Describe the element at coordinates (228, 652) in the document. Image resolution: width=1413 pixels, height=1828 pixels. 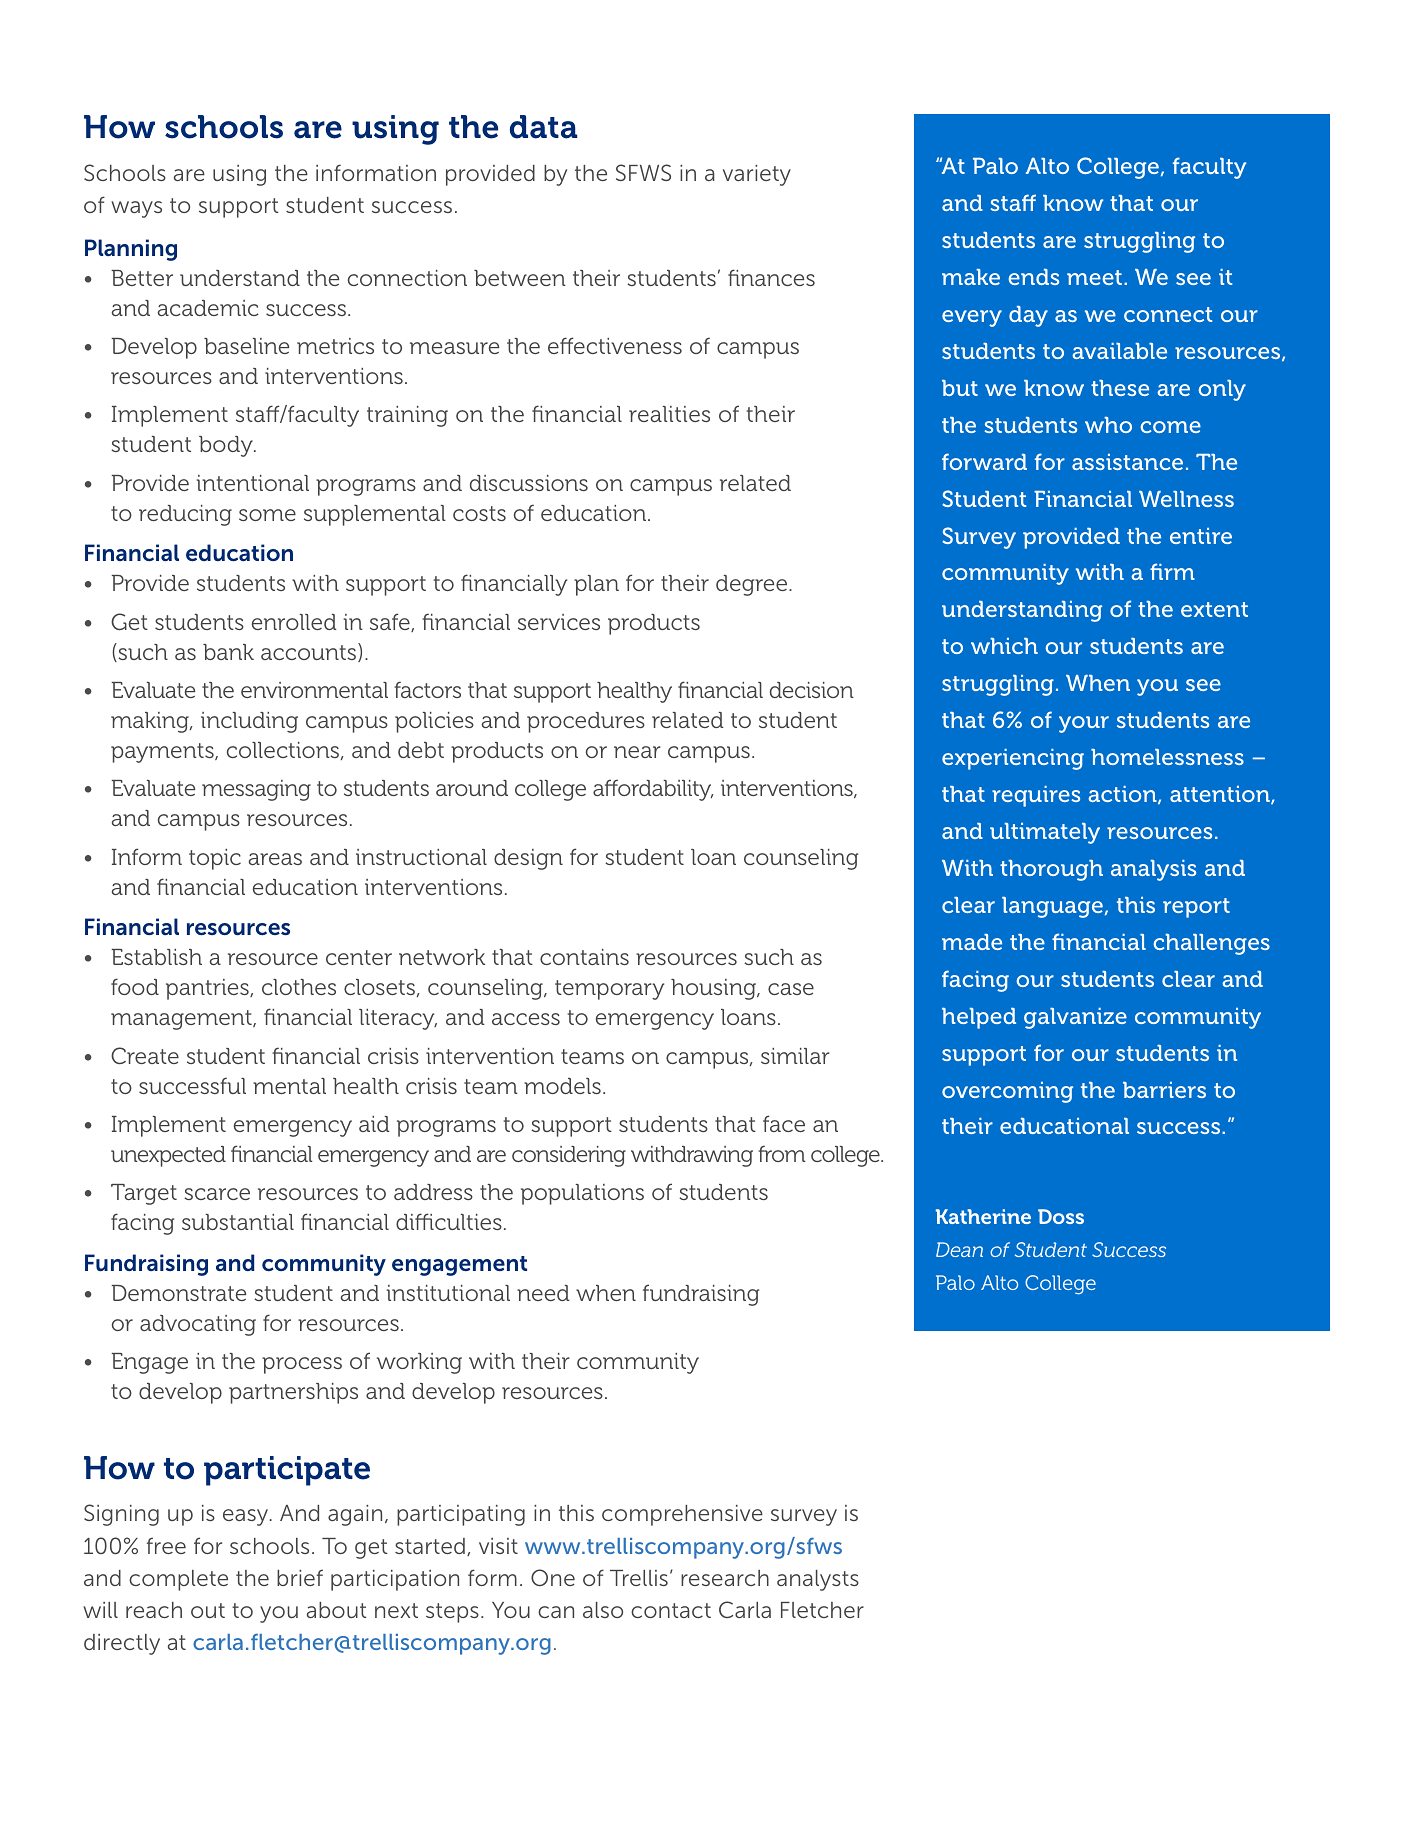
I see `bank` at that location.
